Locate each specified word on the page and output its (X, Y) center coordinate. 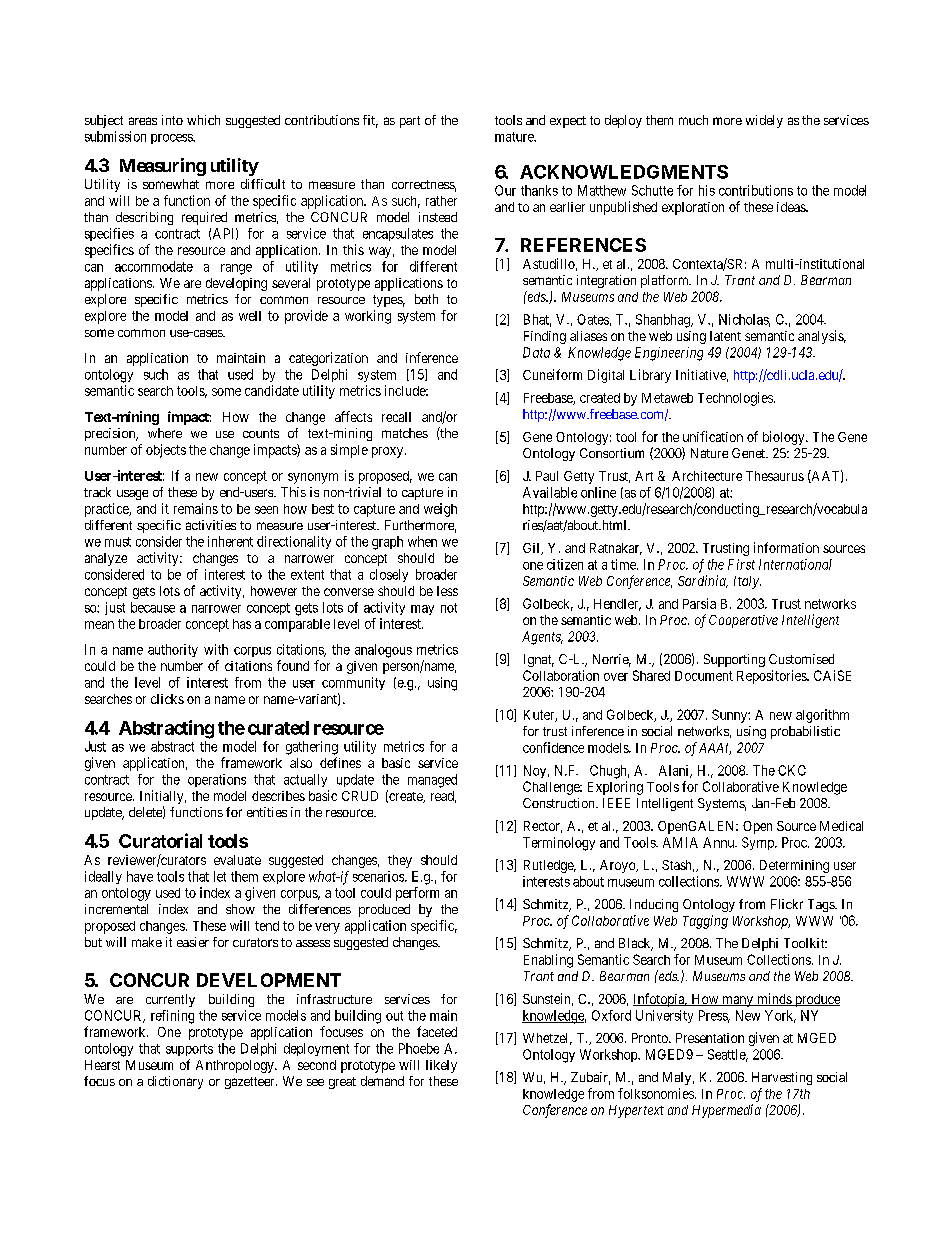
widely (764, 121)
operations (217, 780)
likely (441, 1066)
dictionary (175, 1082)
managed (432, 781)
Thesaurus (775, 476)
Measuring (163, 167)
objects (166, 451)
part (410, 122)
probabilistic (805, 732)
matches (405, 433)
